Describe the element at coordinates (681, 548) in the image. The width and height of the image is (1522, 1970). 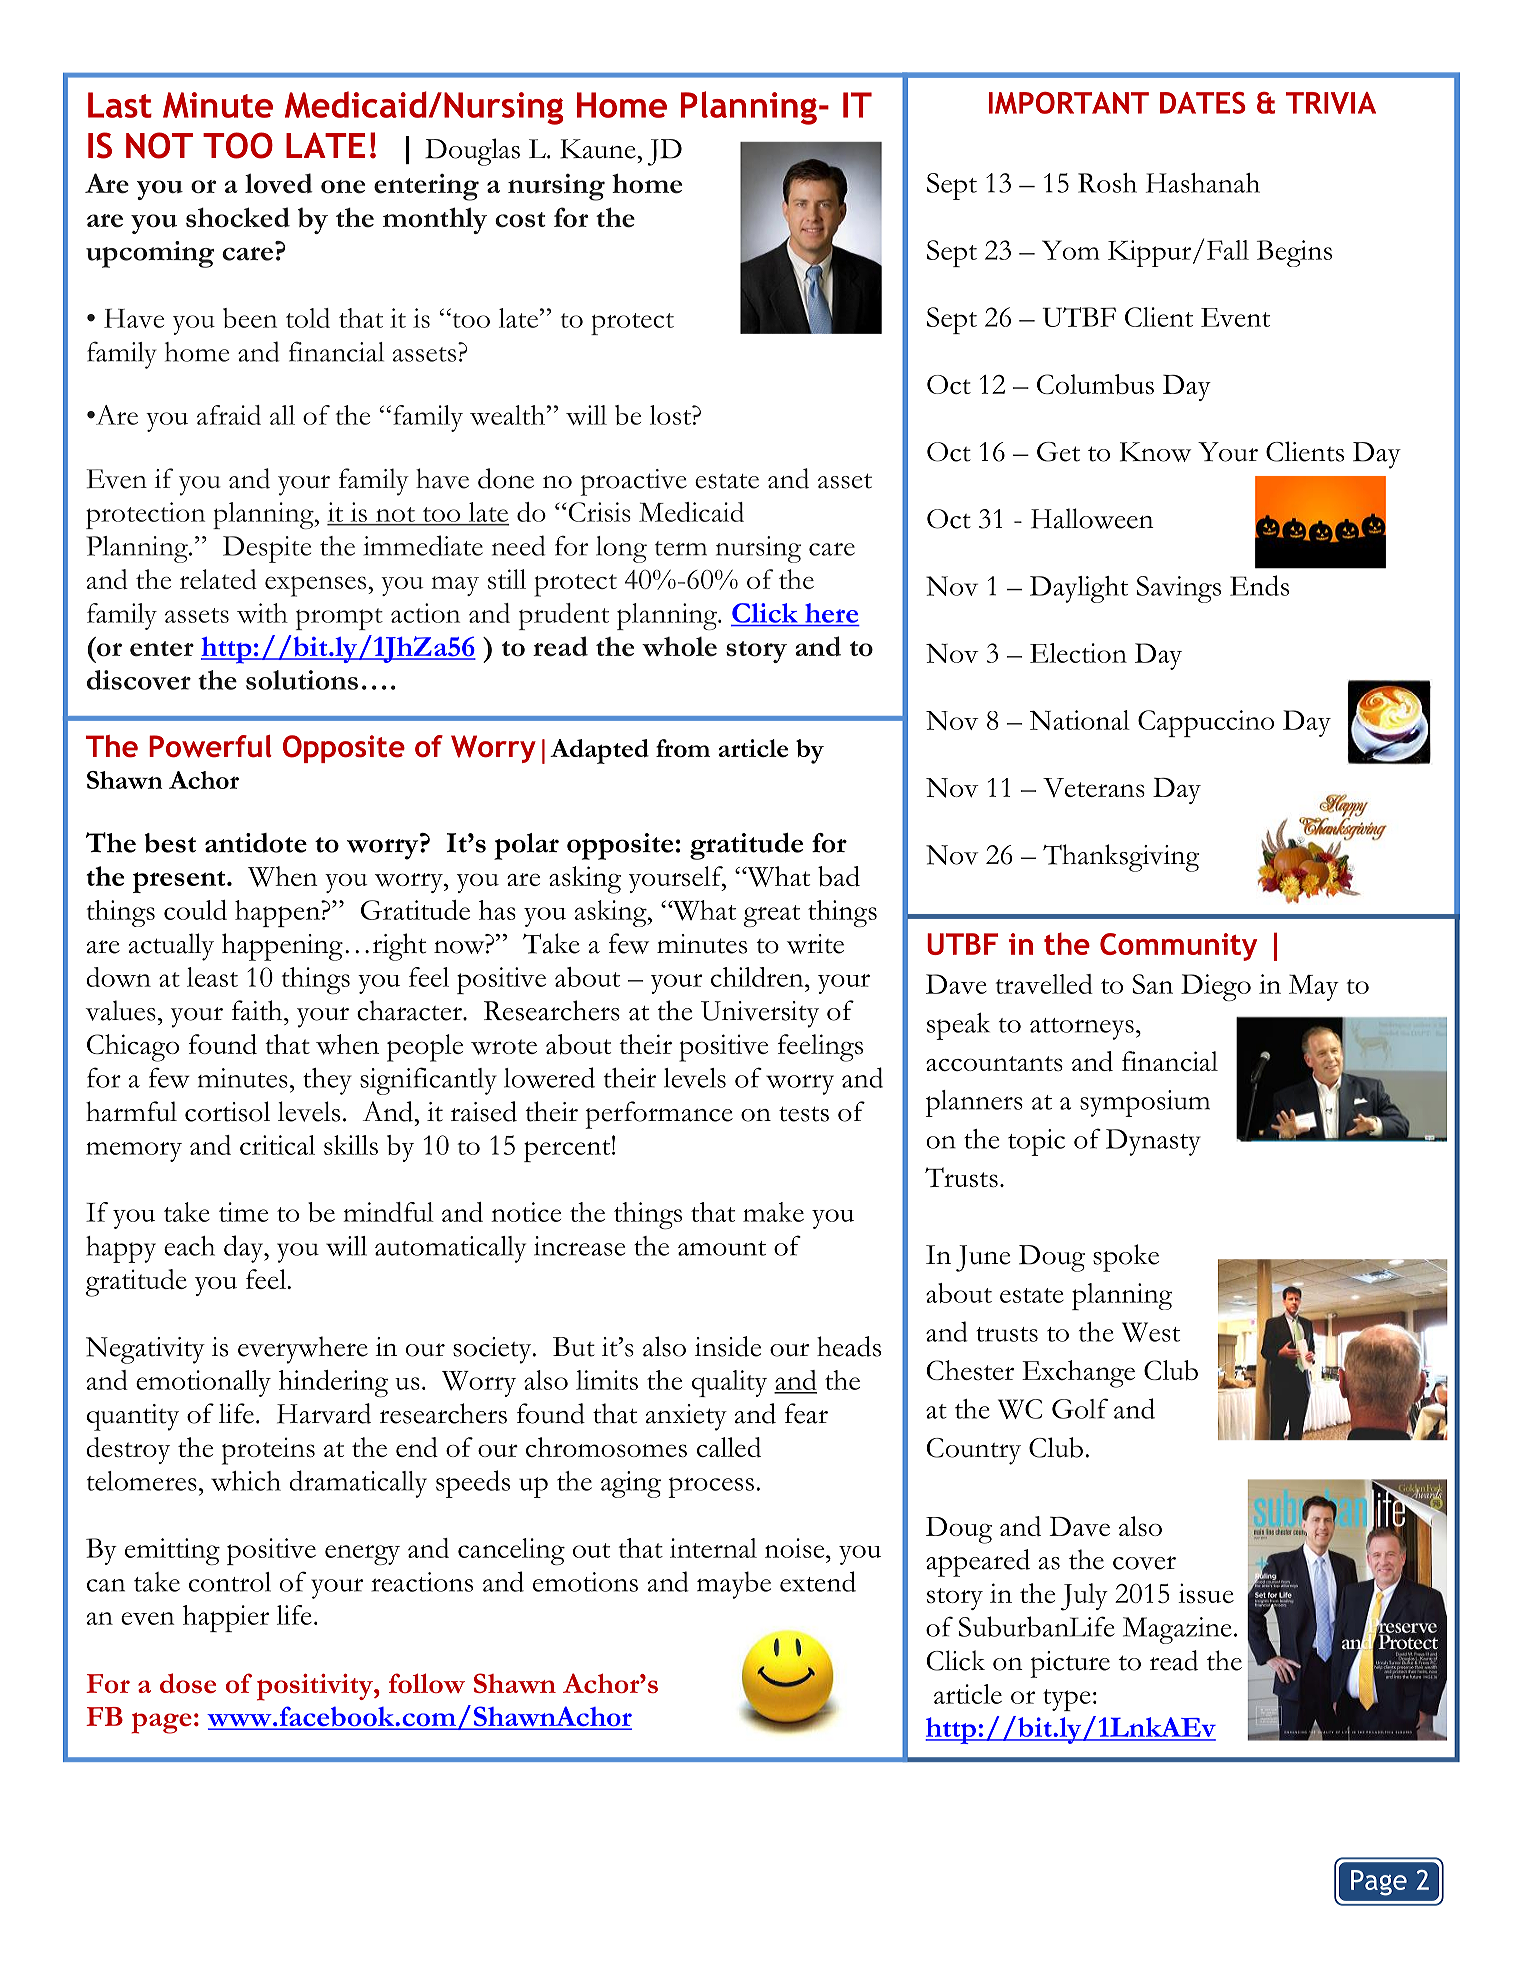
I see `term` at that location.
